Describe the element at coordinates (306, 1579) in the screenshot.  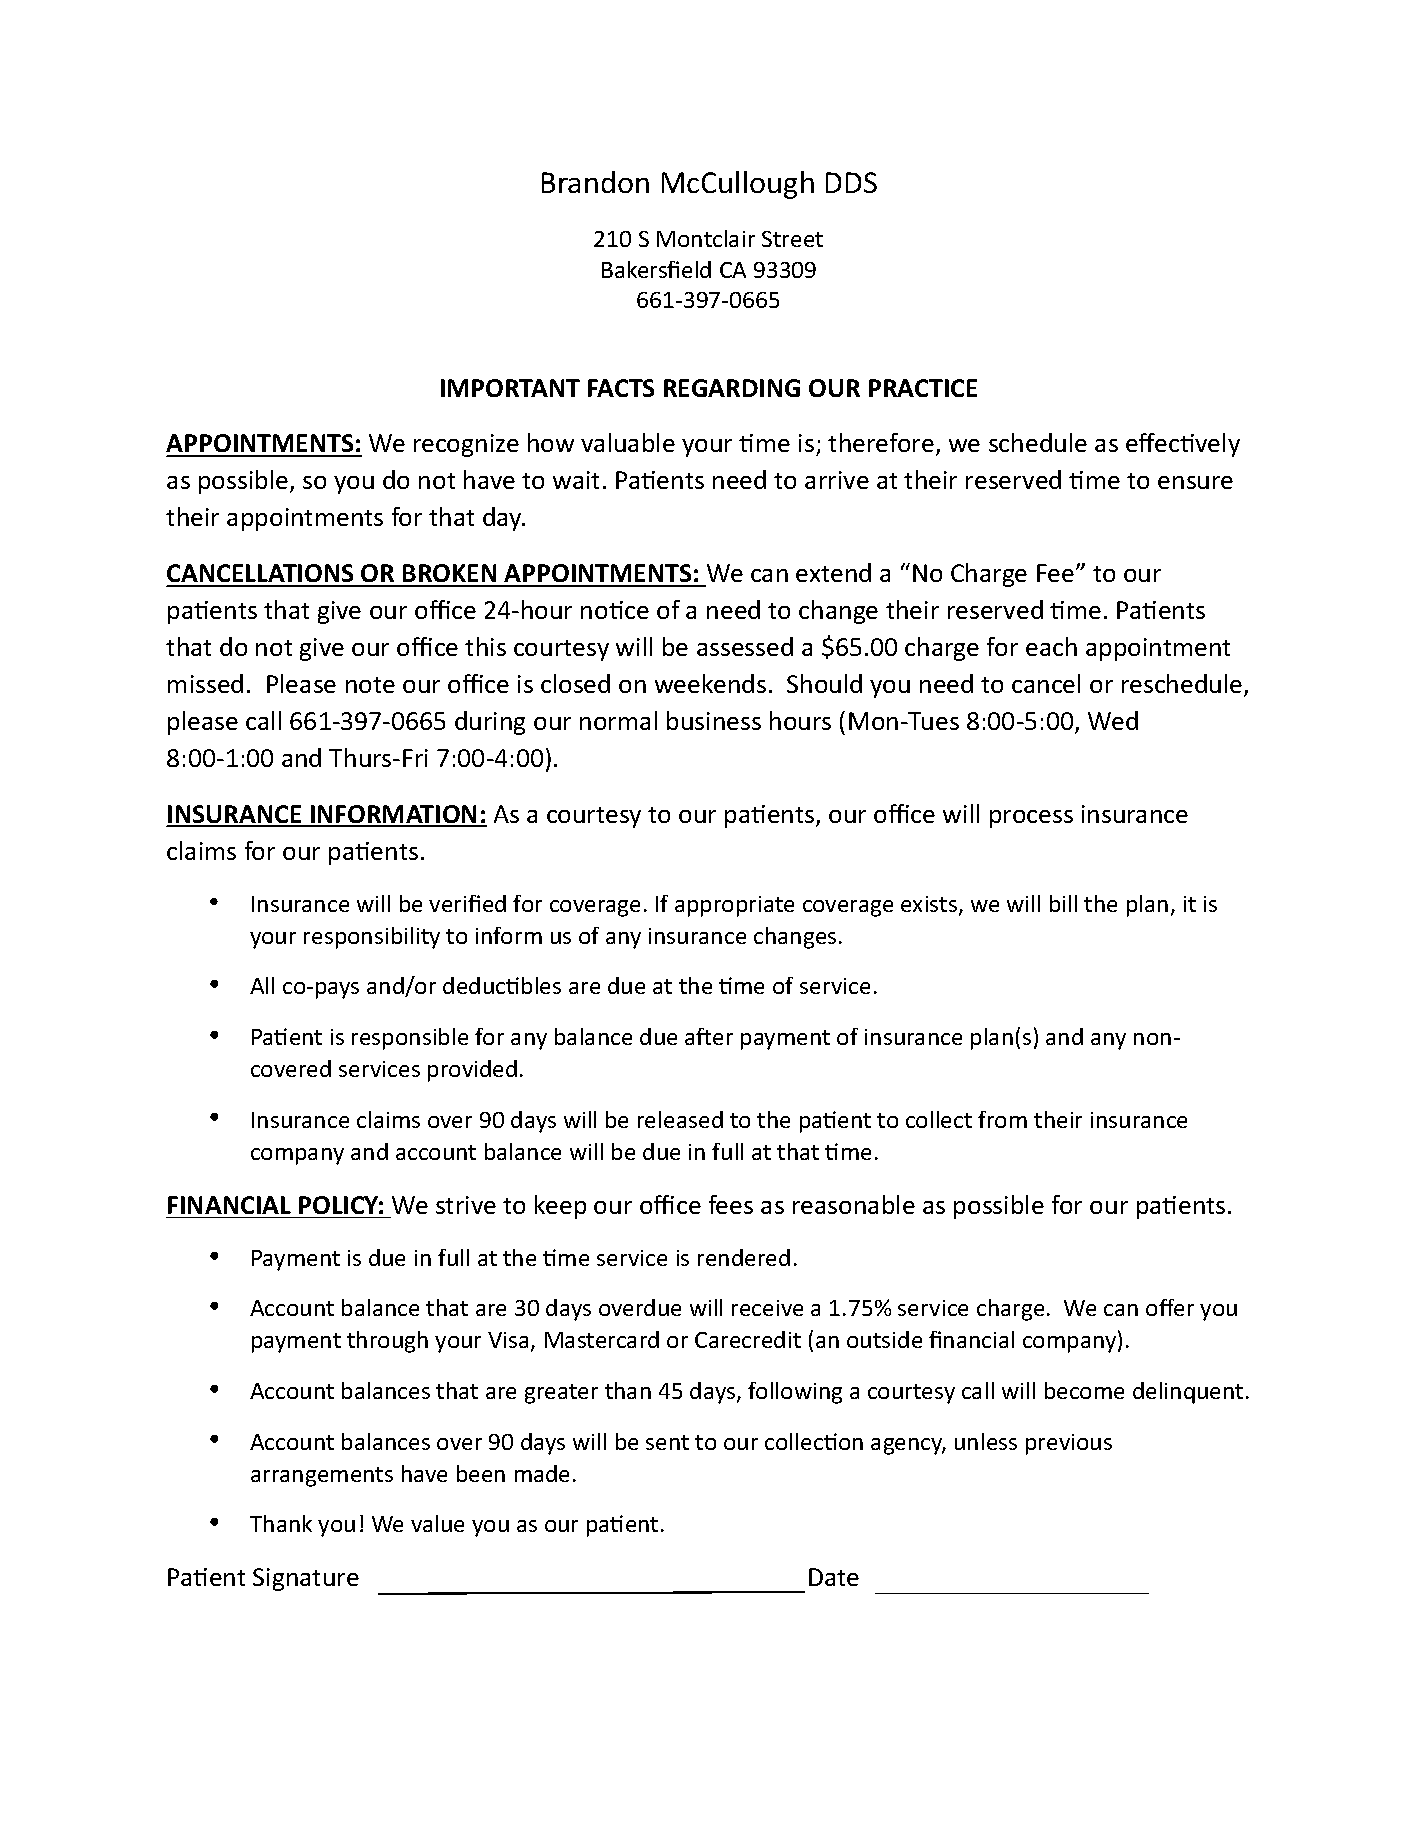
I see `Signature` at that location.
